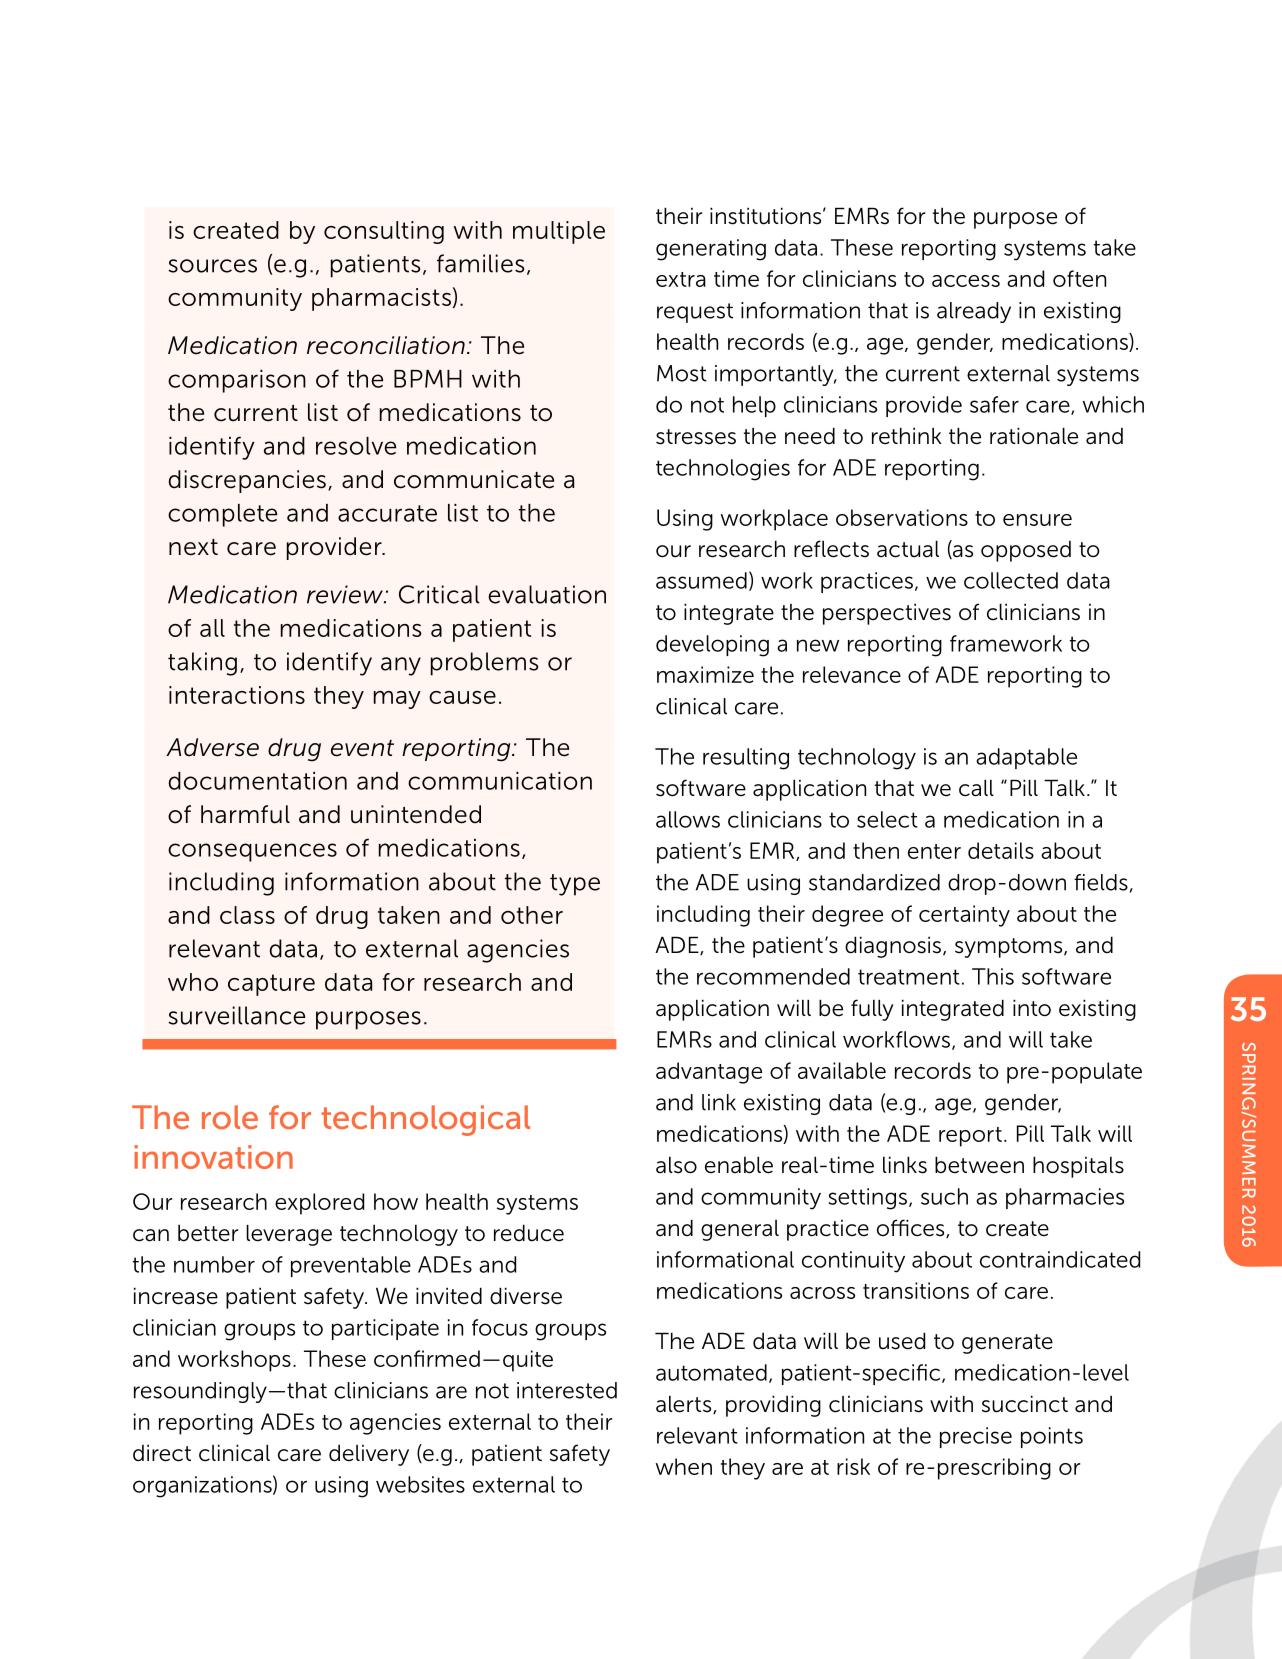 The height and width of the page is (1659, 1282). I want to click on consequences, so click(252, 852).
